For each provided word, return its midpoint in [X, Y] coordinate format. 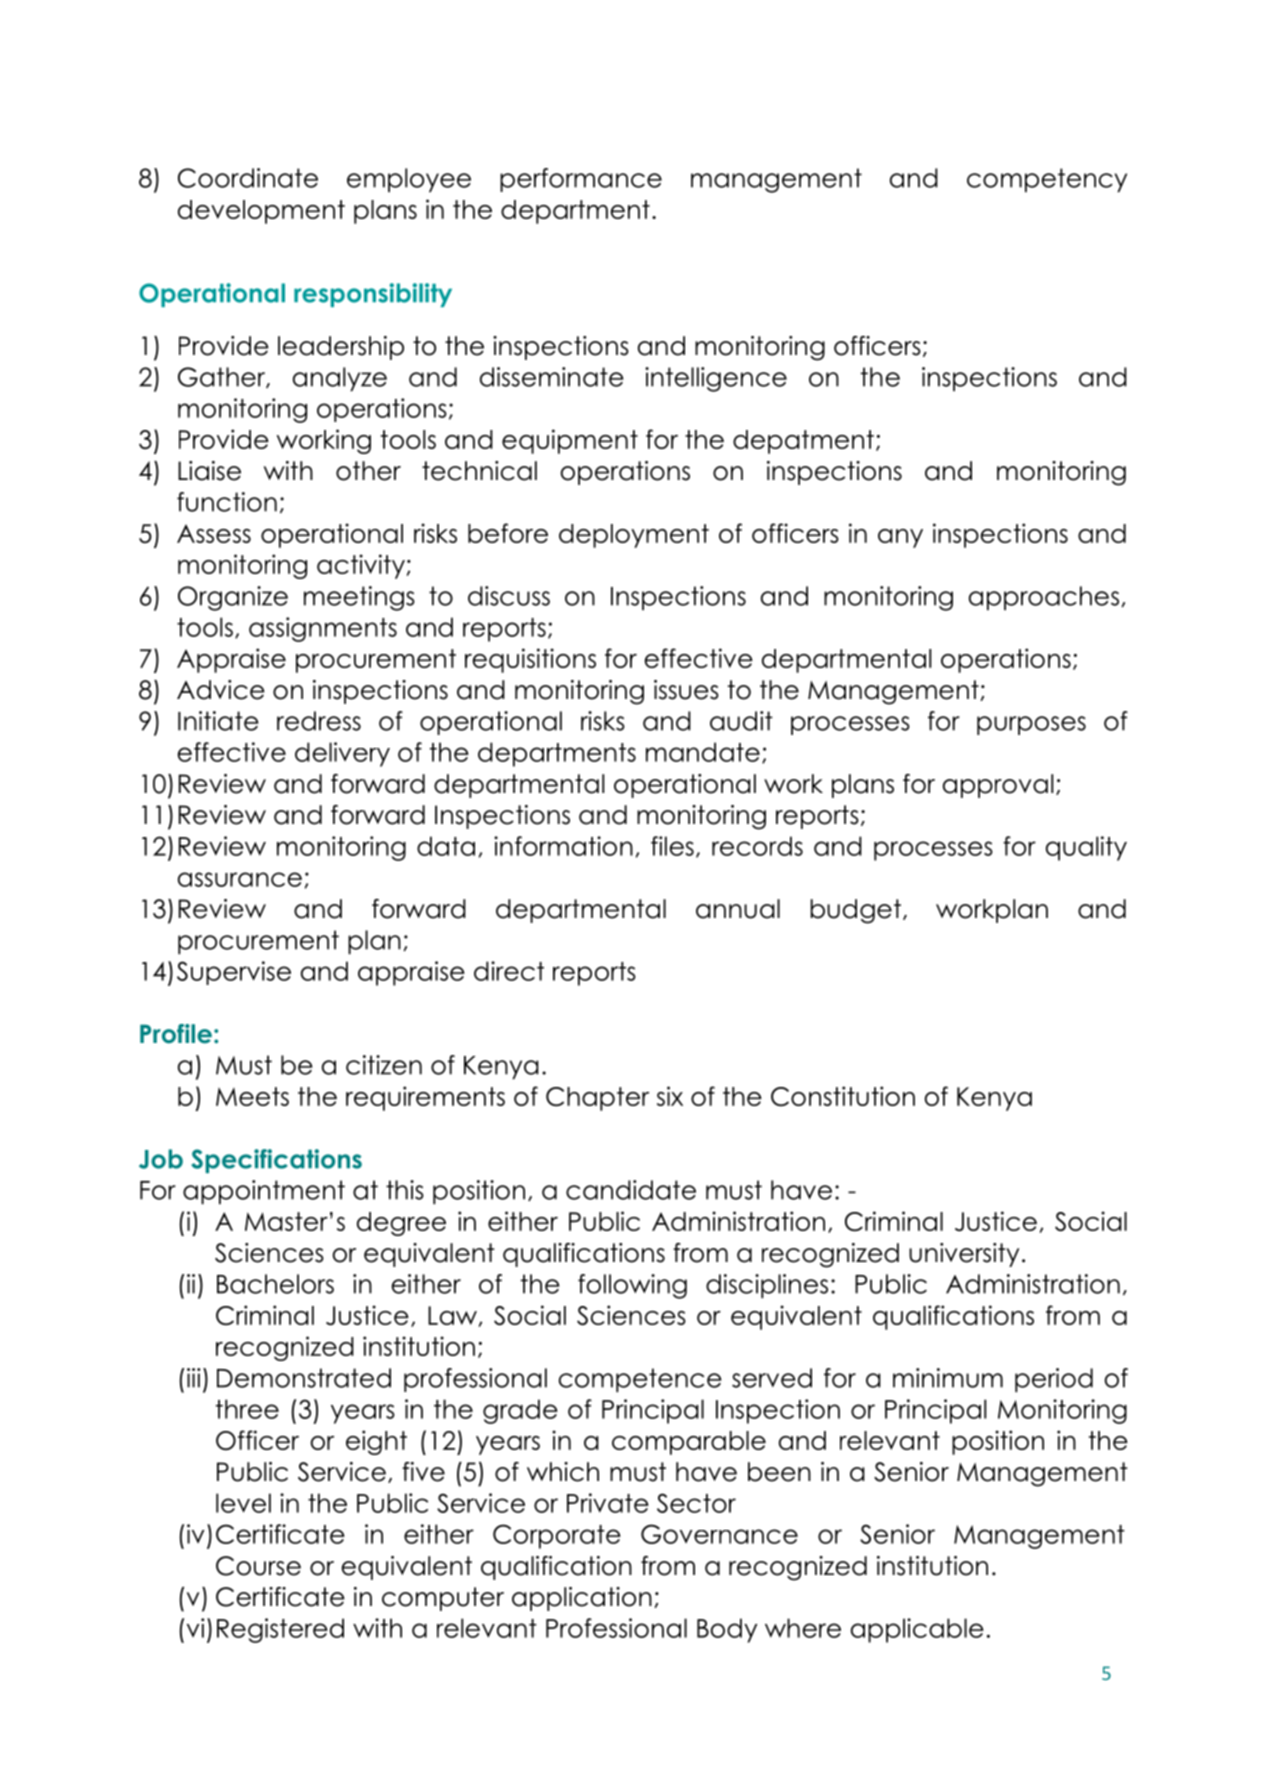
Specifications [276, 1161]
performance [581, 180]
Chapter [597, 1099]
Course [258, 1566]
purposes [1031, 725]
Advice [221, 690]
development [261, 212]
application [582, 1599]
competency [1047, 180]
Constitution [843, 1096]
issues [686, 690]
